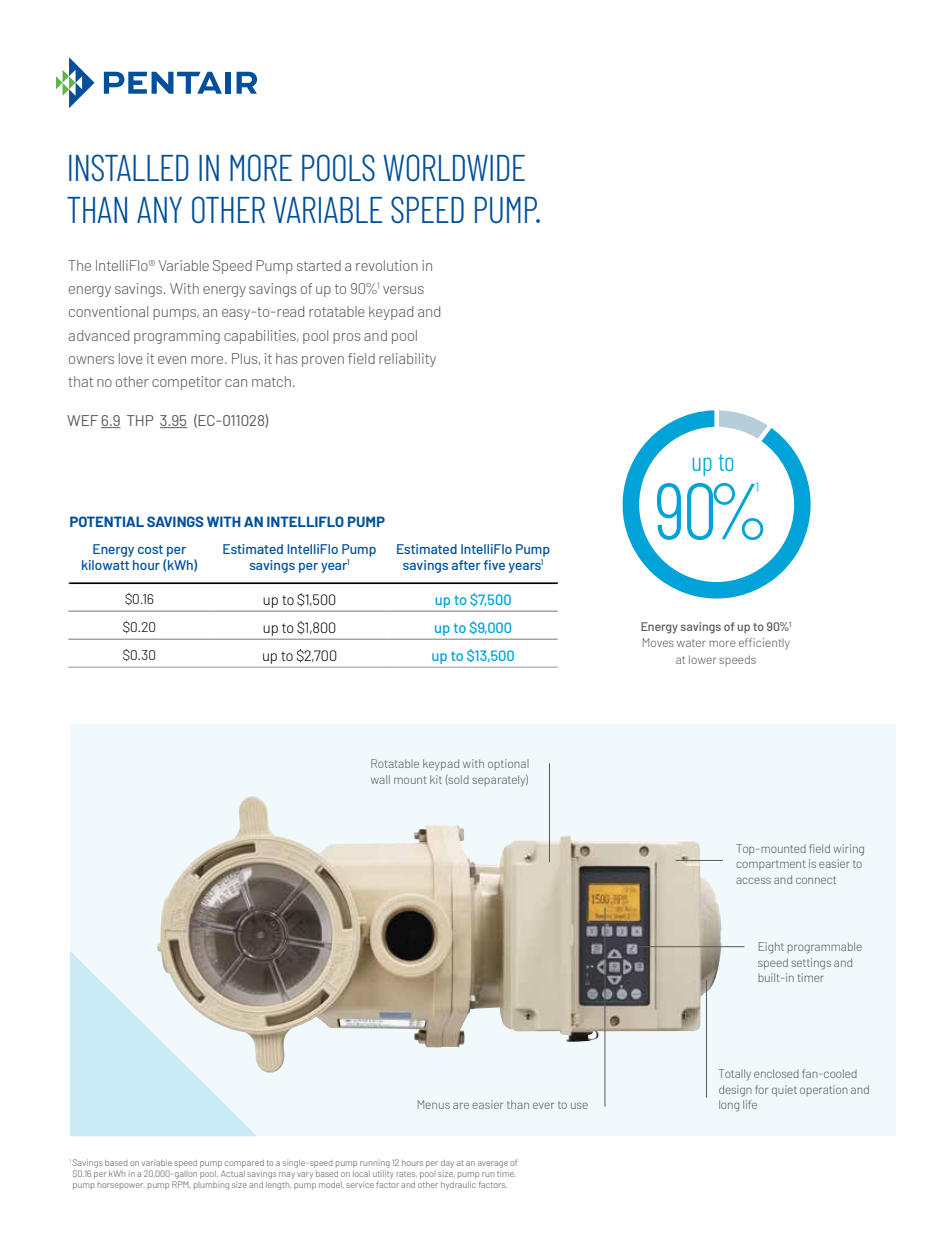  What do you see at coordinates (403, 290) in the image?
I see `versus` at bounding box center [403, 290].
